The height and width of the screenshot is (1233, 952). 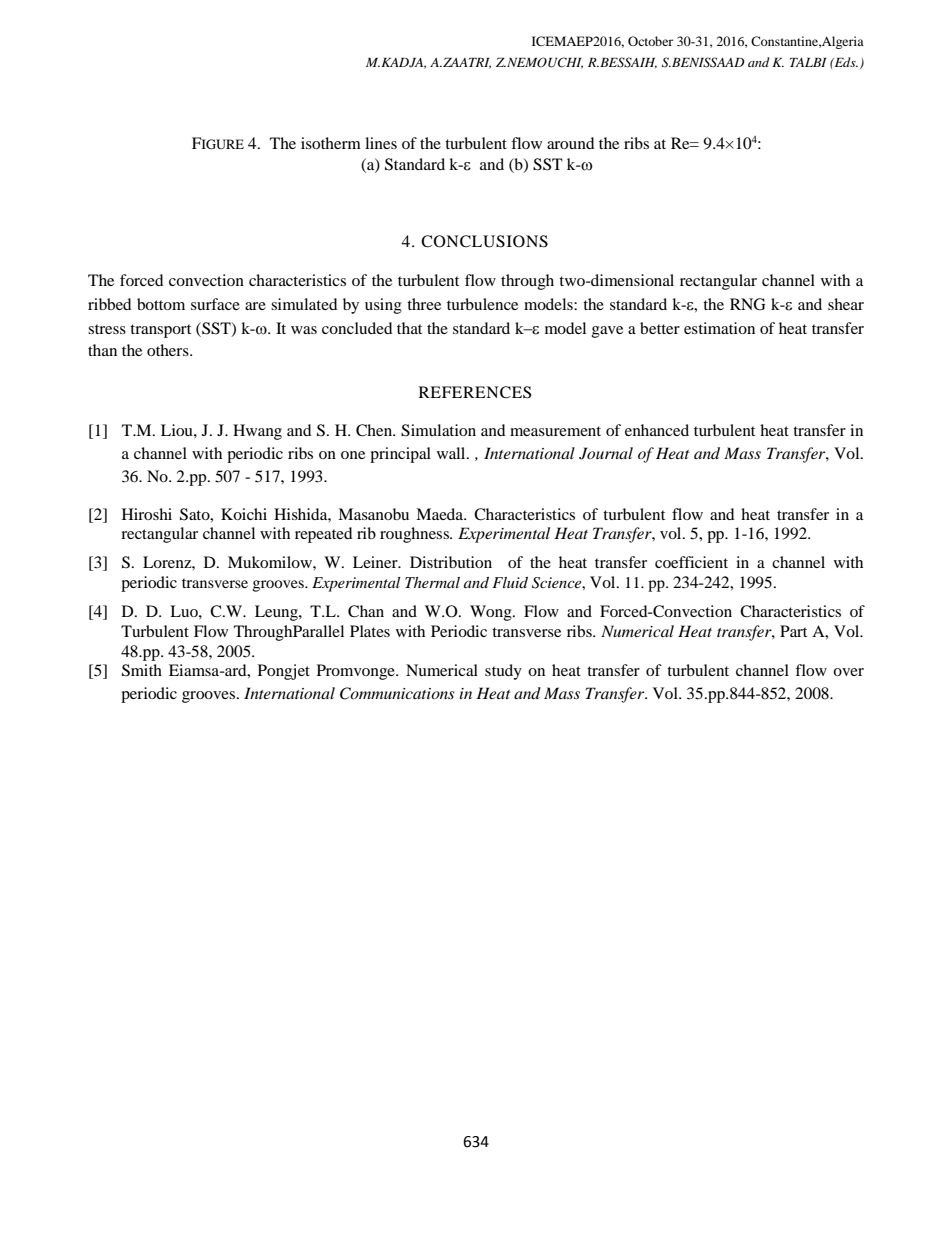 I want to click on Maeda, so click(x=440, y=514).
